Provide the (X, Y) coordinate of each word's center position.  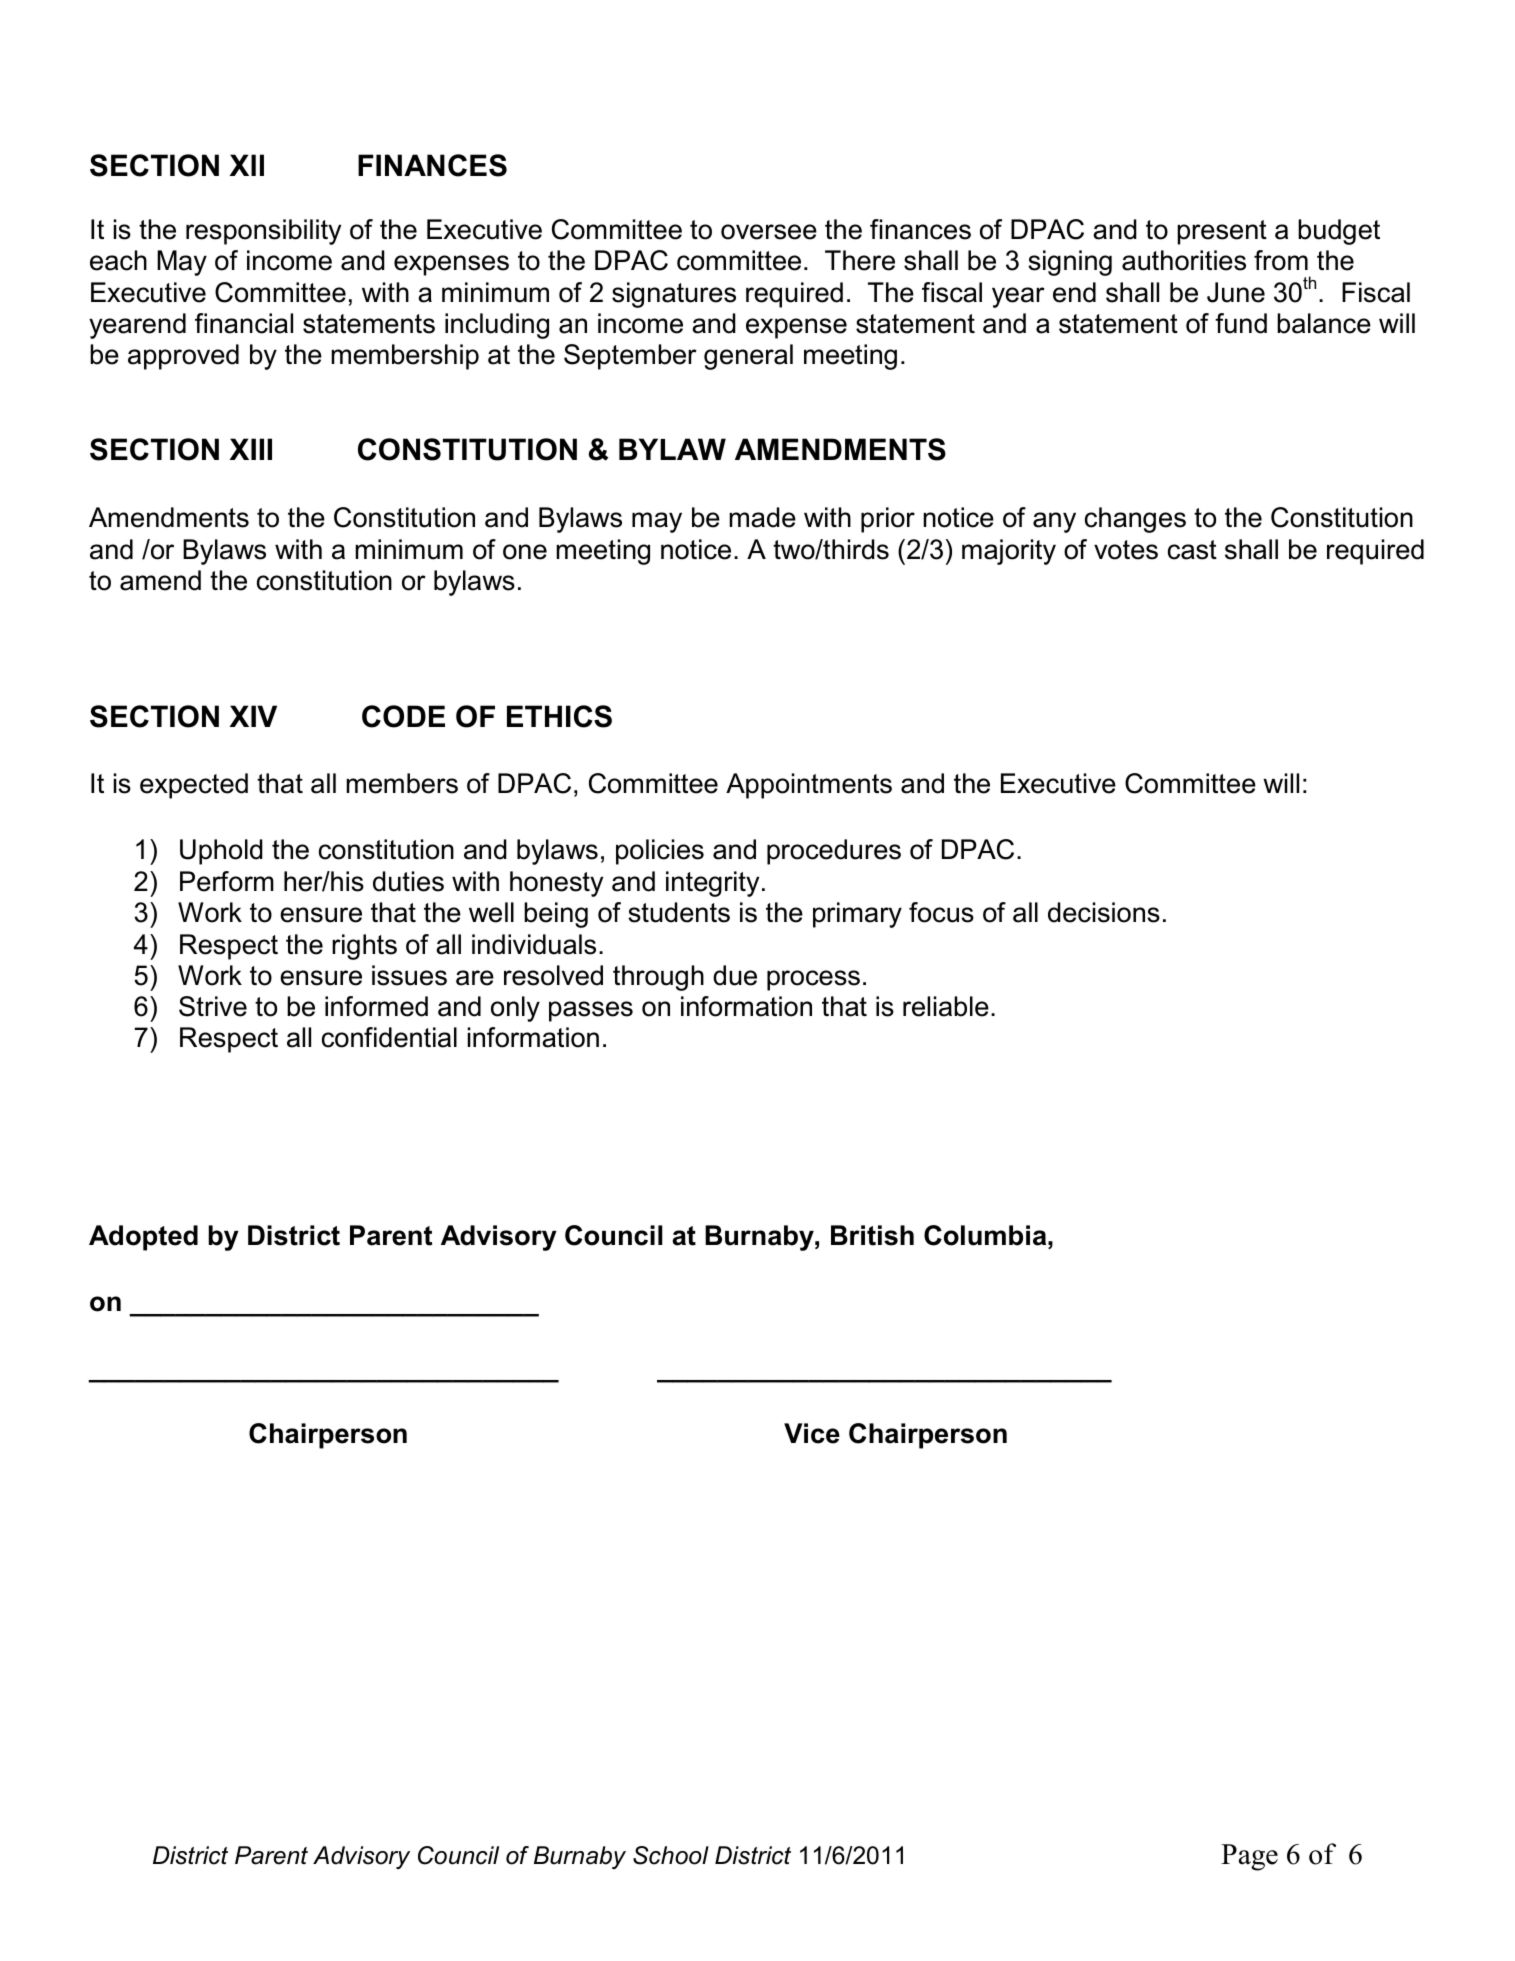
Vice (812, 1433)
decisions (1104, 912)
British (872, 1235)
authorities (1184, 260)
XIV (253, 716)
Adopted (143, 1238)
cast (1192, 550)
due (735, 975)
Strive (213, 1006)
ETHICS (559, 716)
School (671, 1855)
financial (244, 323)
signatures (674, 295)
